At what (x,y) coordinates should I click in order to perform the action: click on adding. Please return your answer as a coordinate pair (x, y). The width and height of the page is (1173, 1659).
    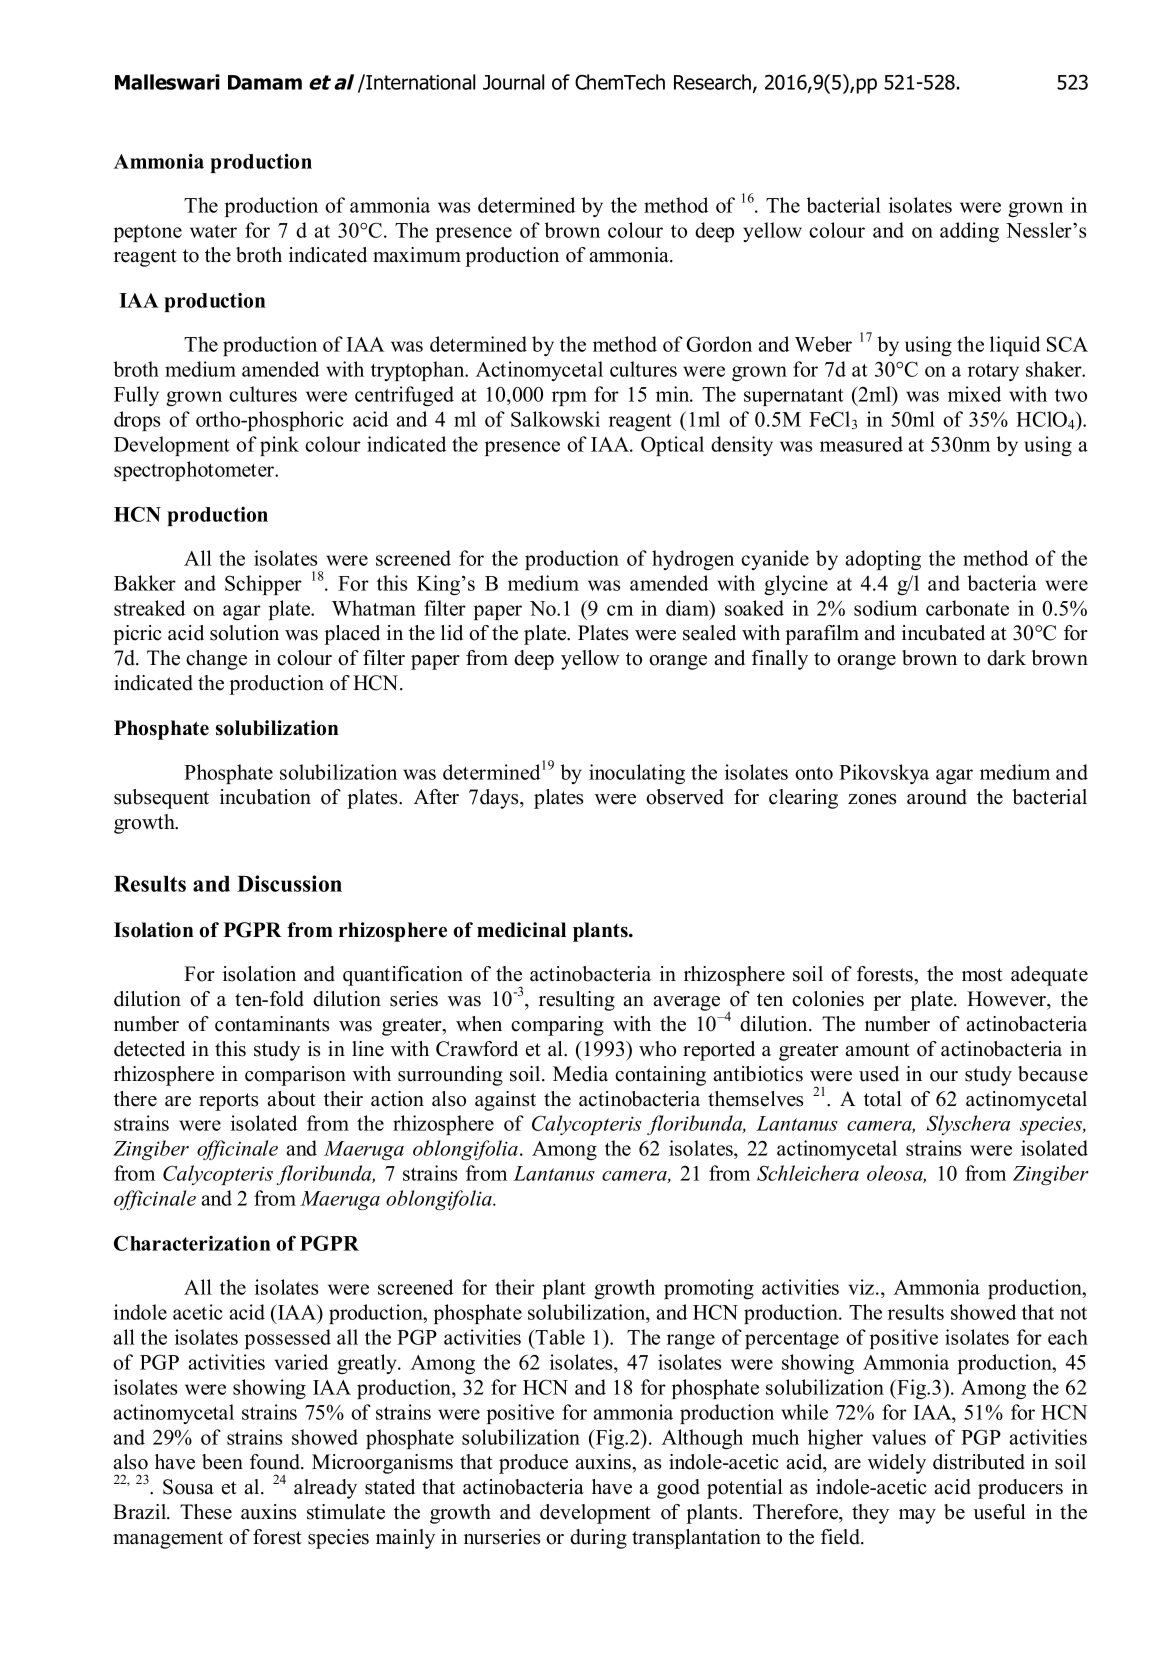
    Looking at the image, I should click on (969, 232).
